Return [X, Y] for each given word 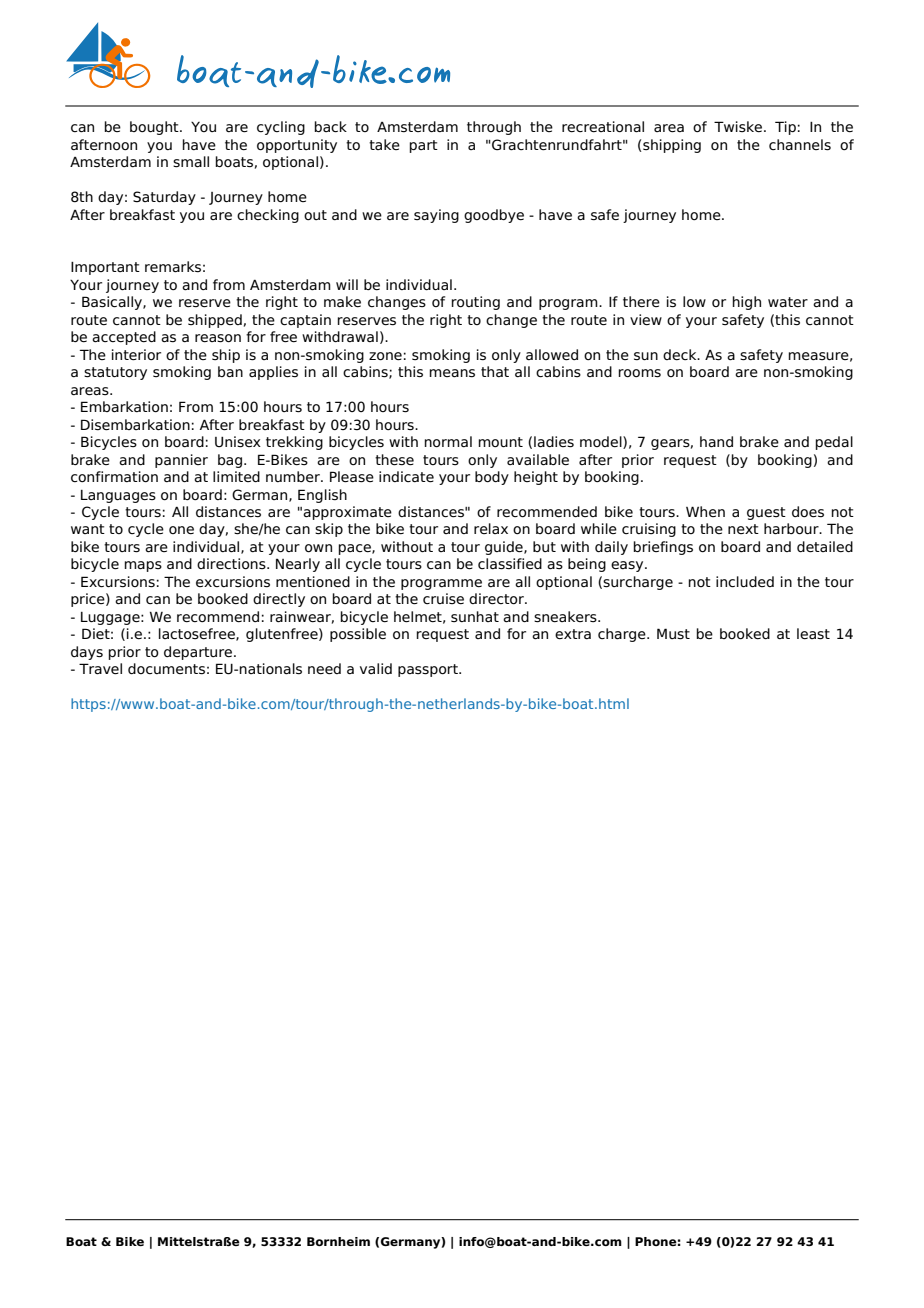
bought [155, 128]
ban [230, 372]
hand [716, 442]
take [384, 144]
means [452, 373]
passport [429, 670]
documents [166, 669]
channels [800, 145]
